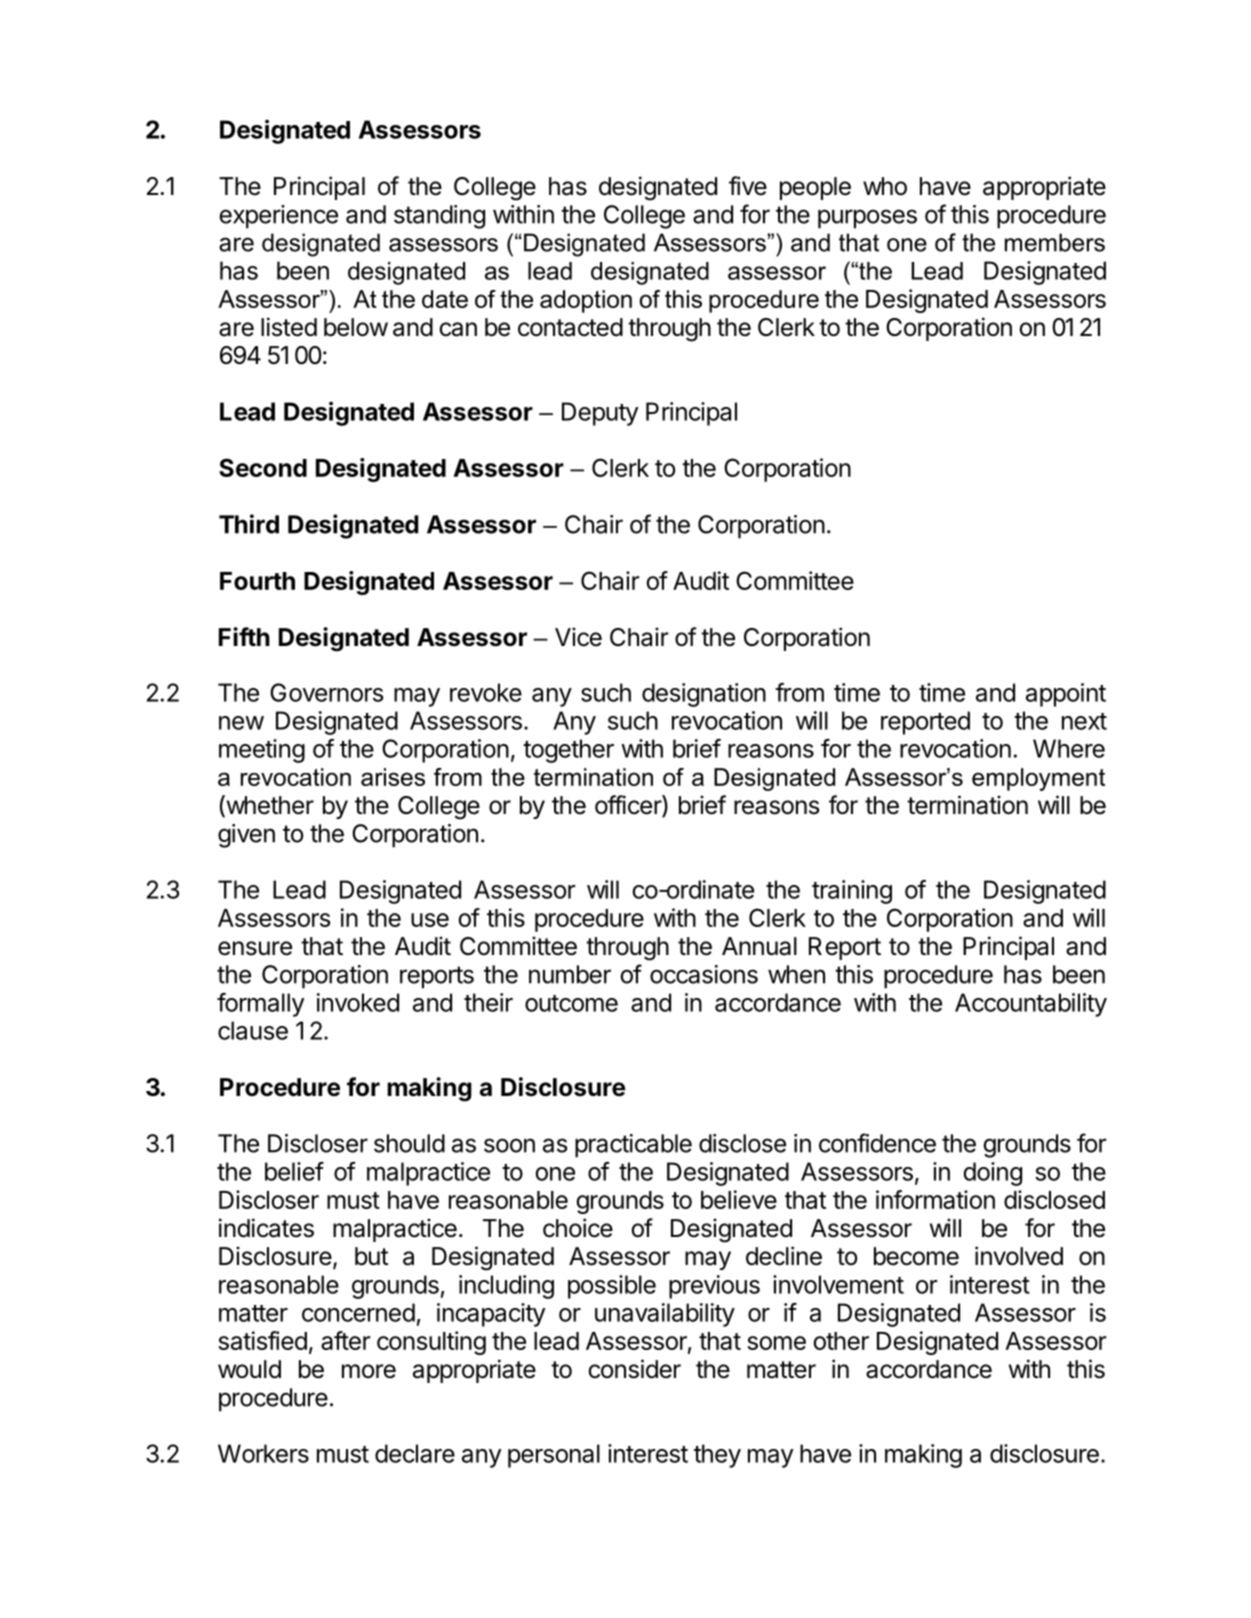  Describe the element at coordinates (393, 777) in the page. I see `arises` at that location.
